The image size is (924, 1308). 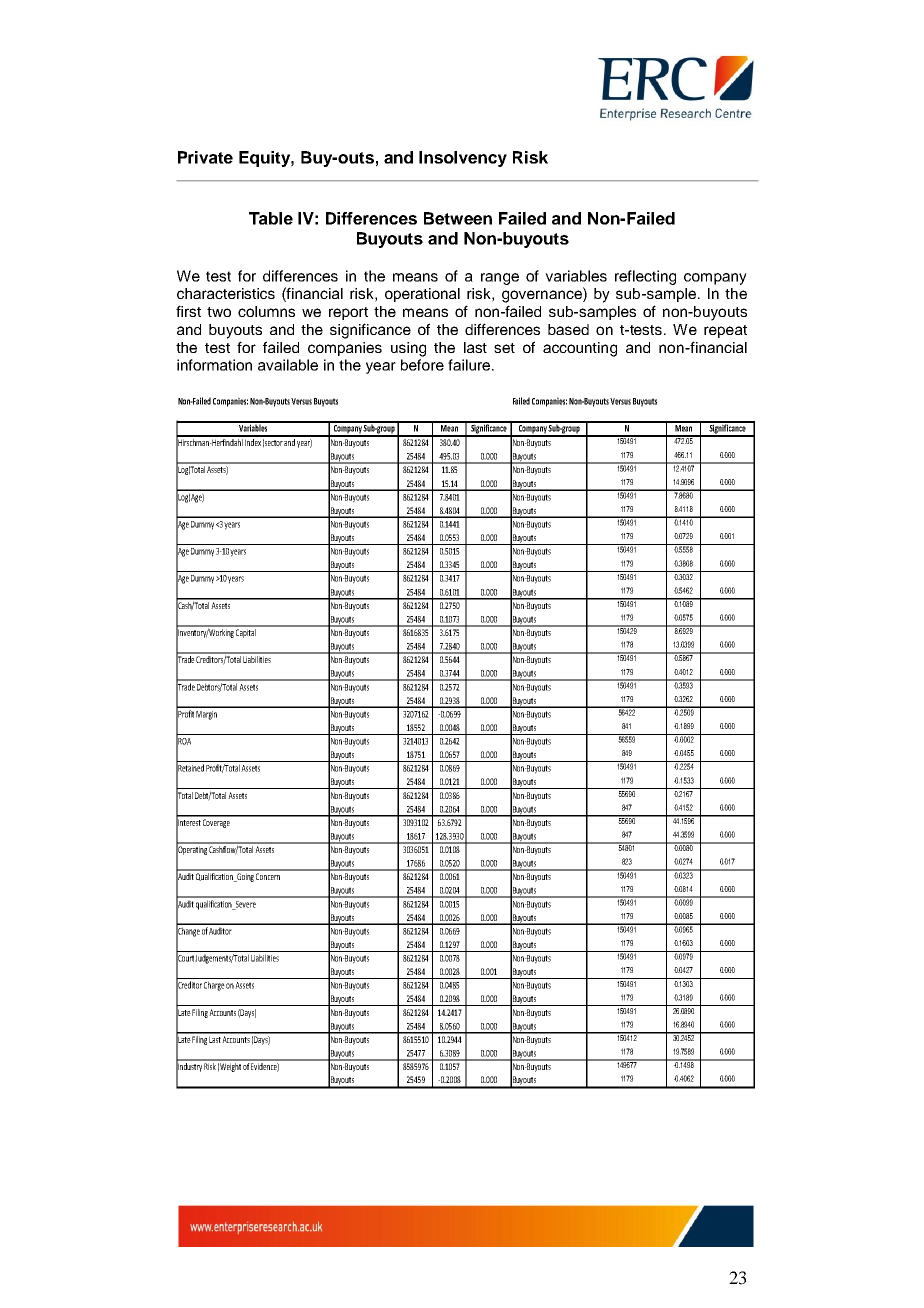 What do you see at coordinates (725, 331) in the screenshot?
I see `repeat` at bounding box center [725, 331].
